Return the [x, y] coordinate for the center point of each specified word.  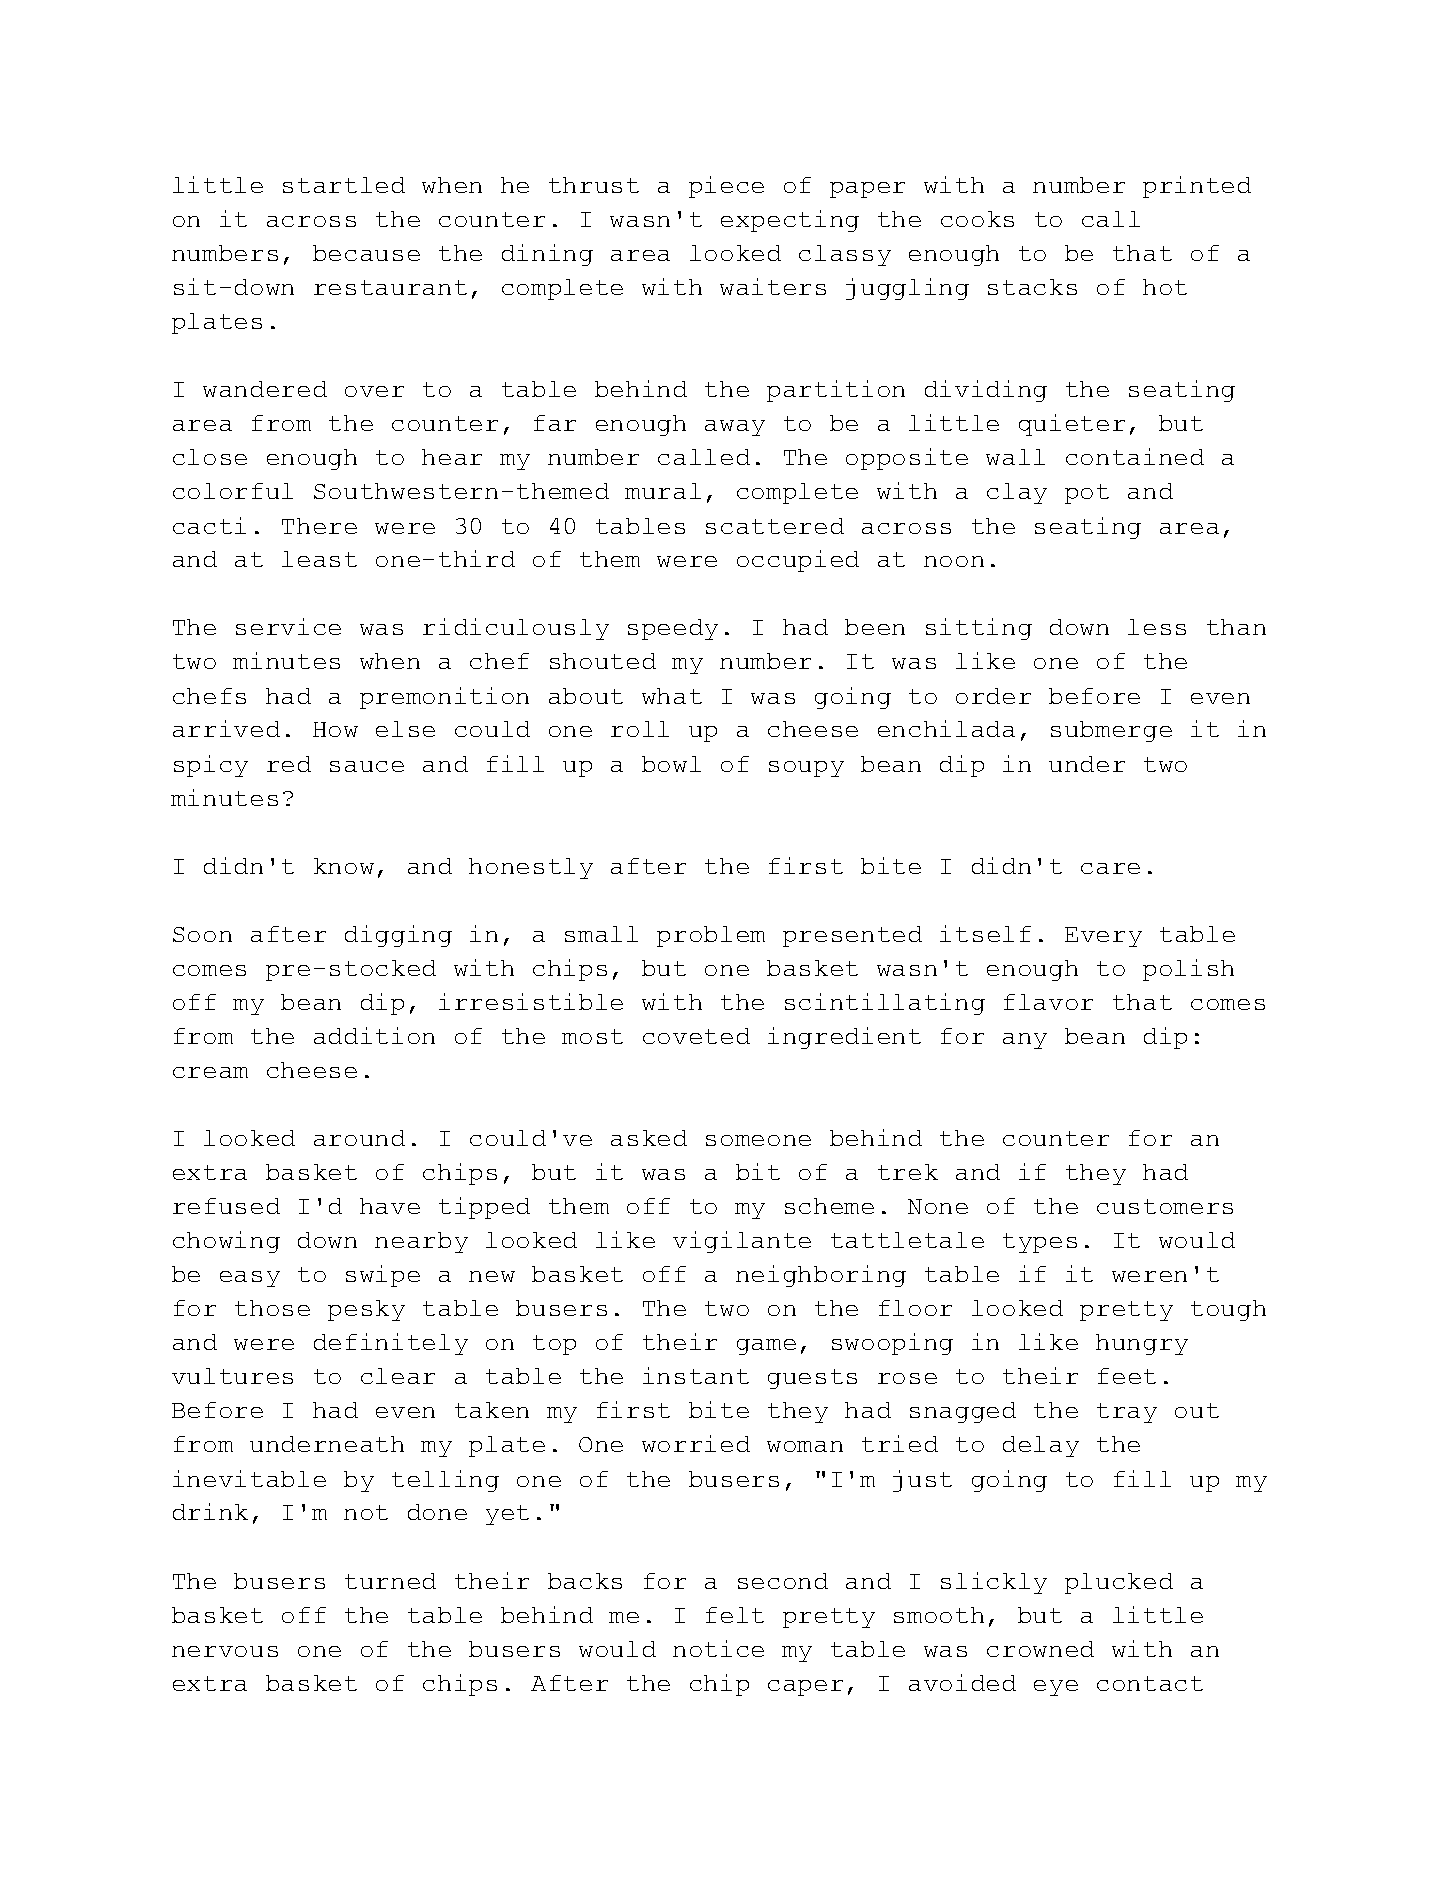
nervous [225, 1651]
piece [726, 187]
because [366, 253]
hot [1165, 287]
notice [718, 1648]
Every [1103, 937]
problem [711, 936]
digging [398, 936]
